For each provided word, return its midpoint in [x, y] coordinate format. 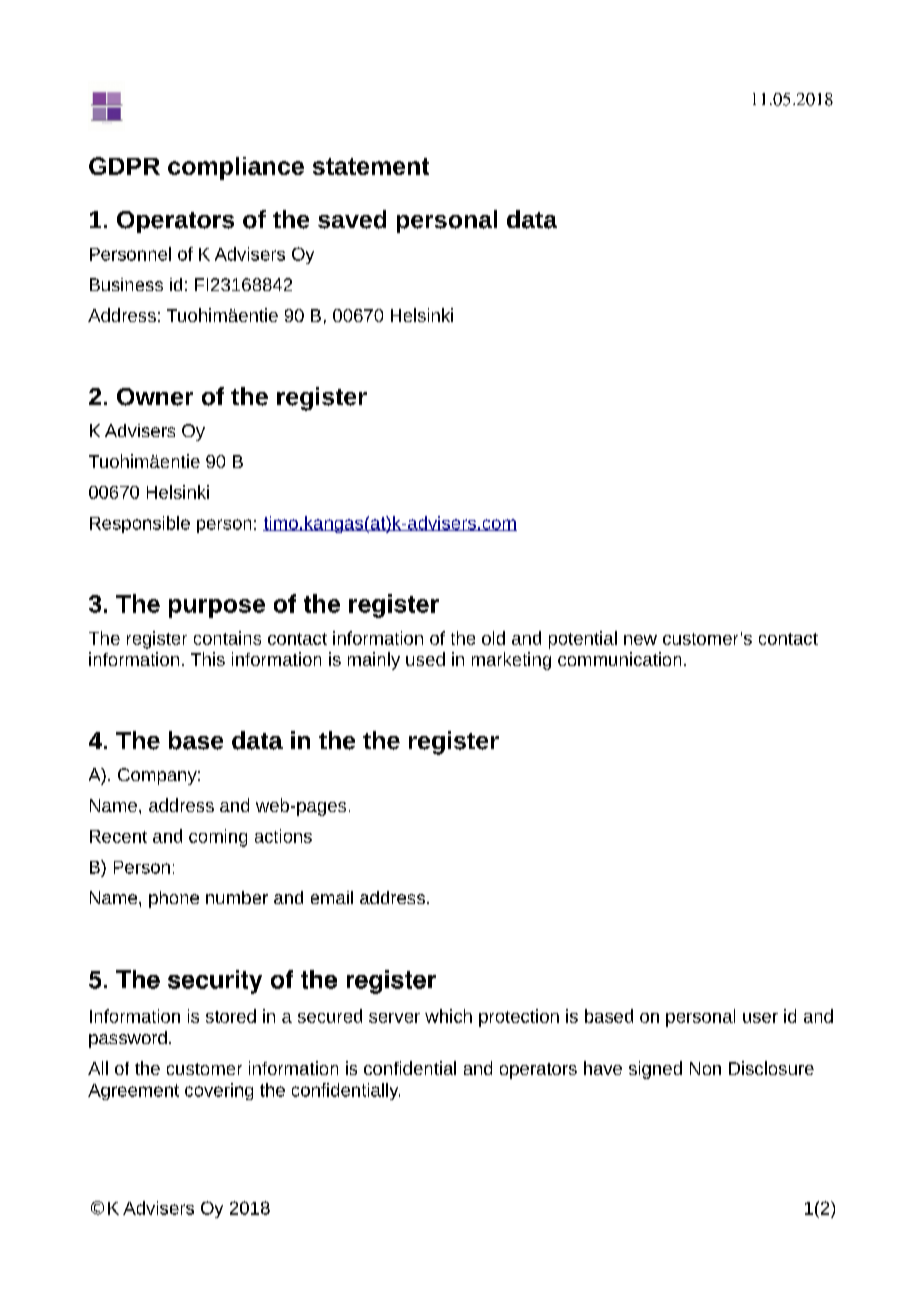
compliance [236, 168]
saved [352, 219]
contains [227, 638]
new [640, 640]
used [425, 659]
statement [371, 166]
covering [219, 1091]
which [448, 1016]
